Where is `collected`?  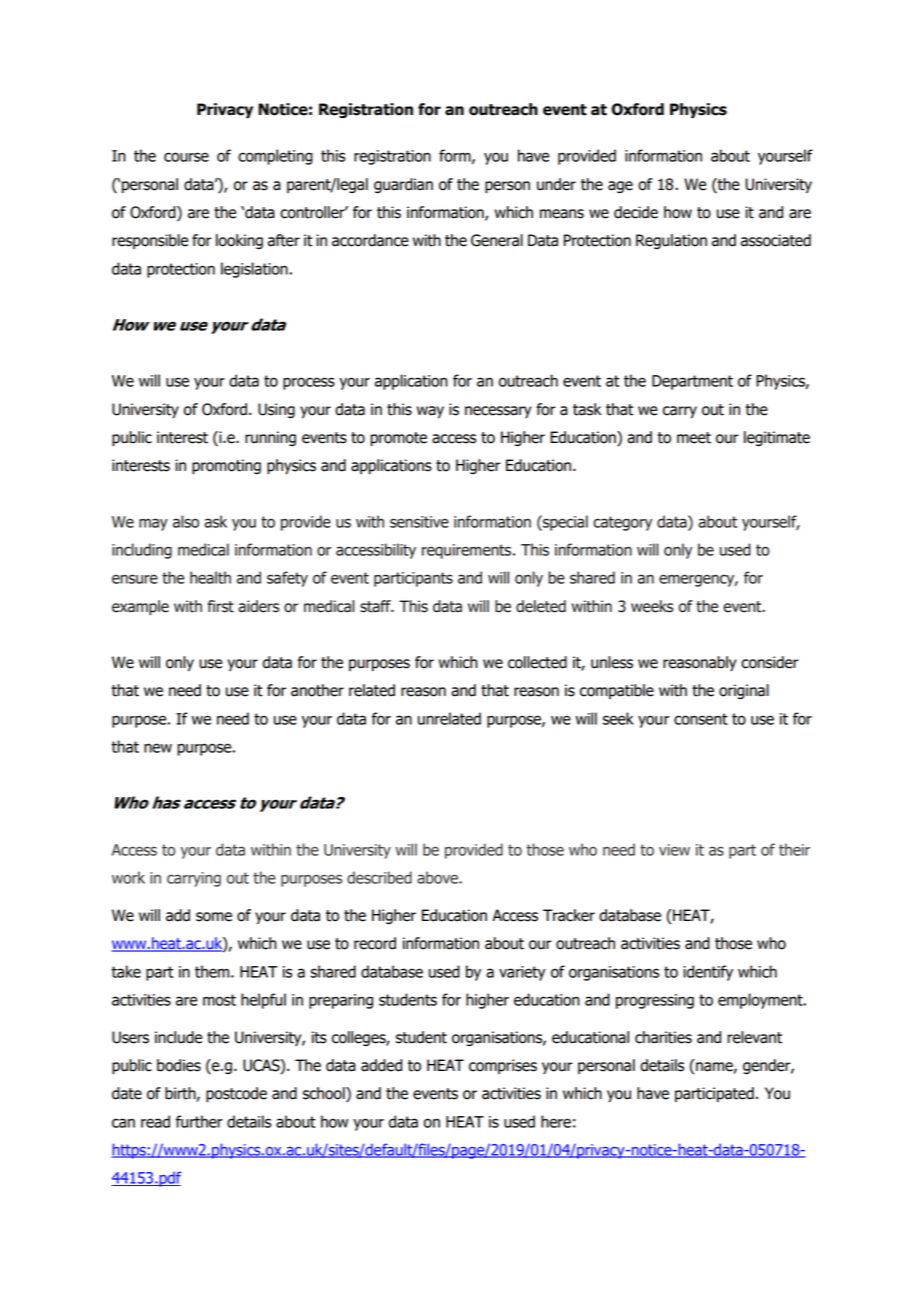 collected is located at coordinates (537, 662).
